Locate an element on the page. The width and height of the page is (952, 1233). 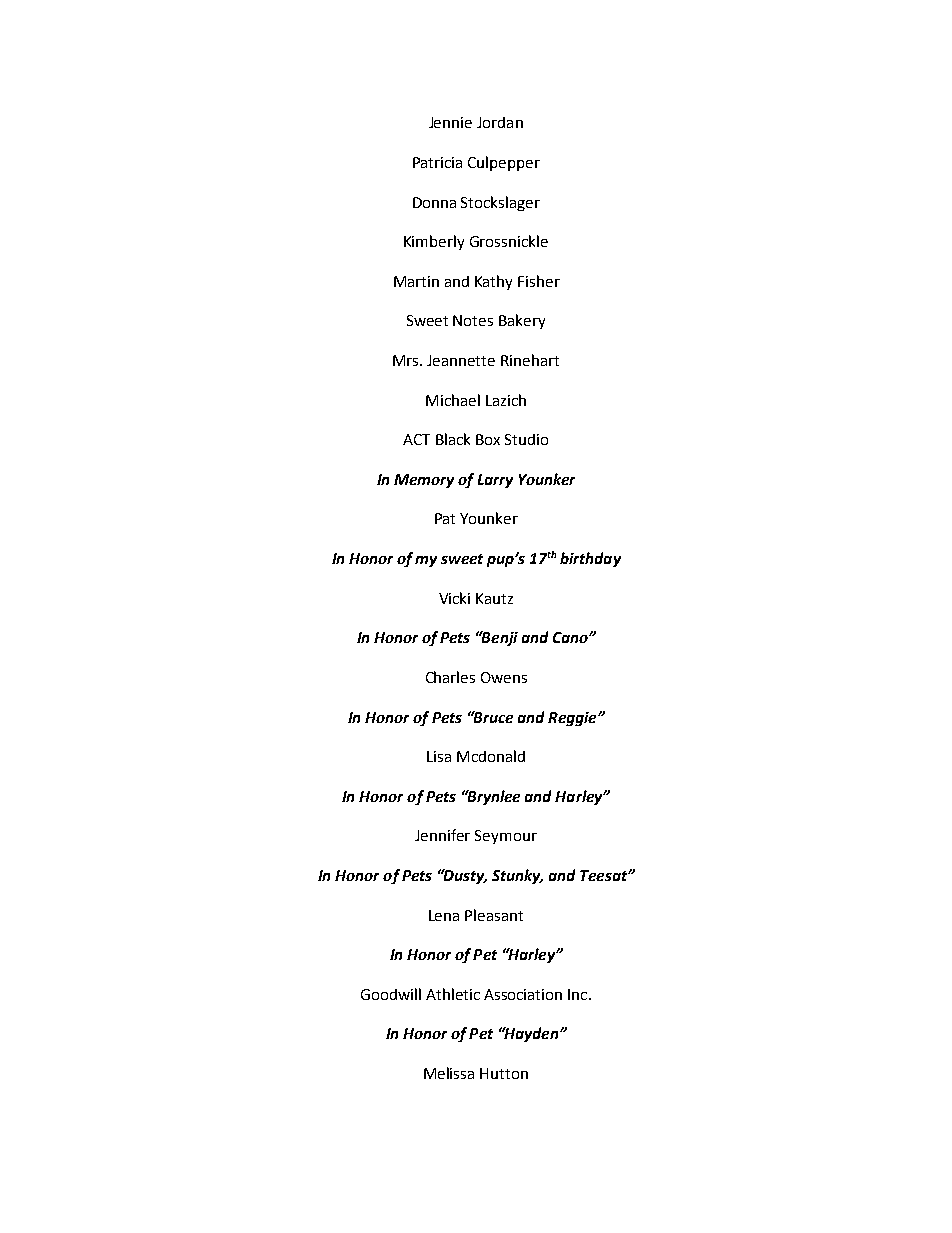
Cano is located at coordinates (571, 637).
